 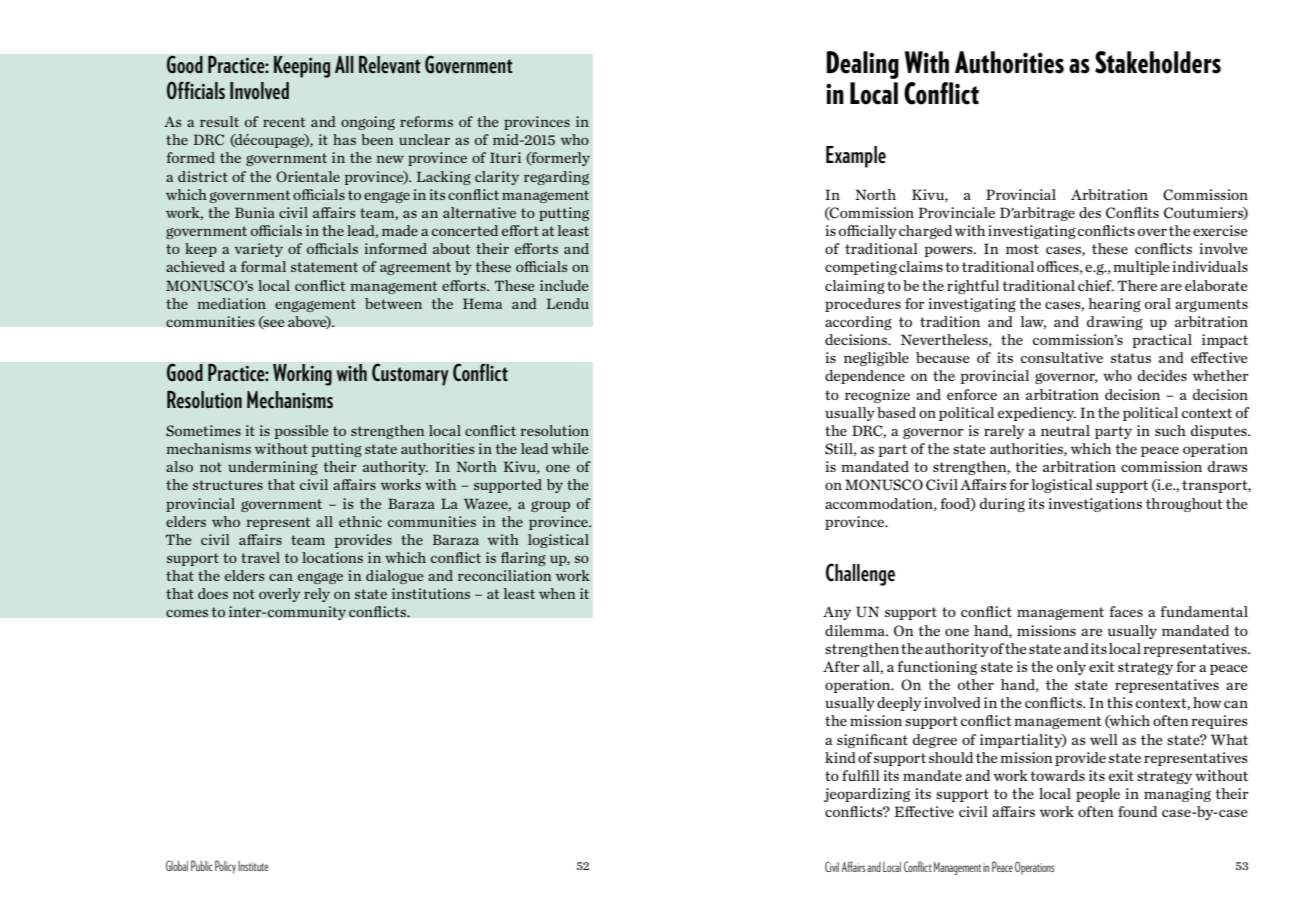 What do you see at coordinates (867, 795) in the screenshot?
I see `jeopardizing` at bounding box center [867, 795].
